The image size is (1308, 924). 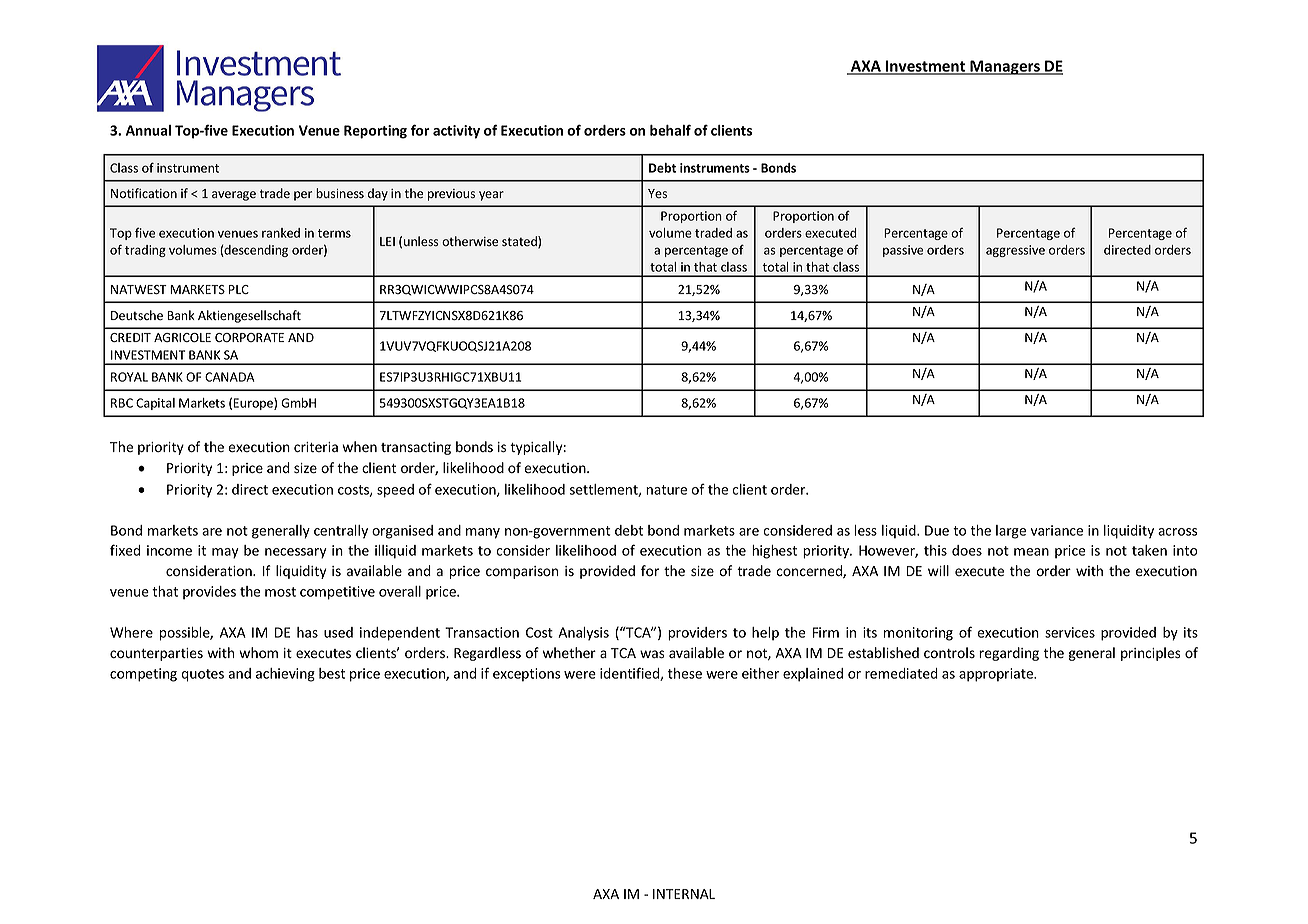 What do you see at coordinates (1005, 67) in the screenshot?
I see `Managers` at bounding box center [1005, 67].
